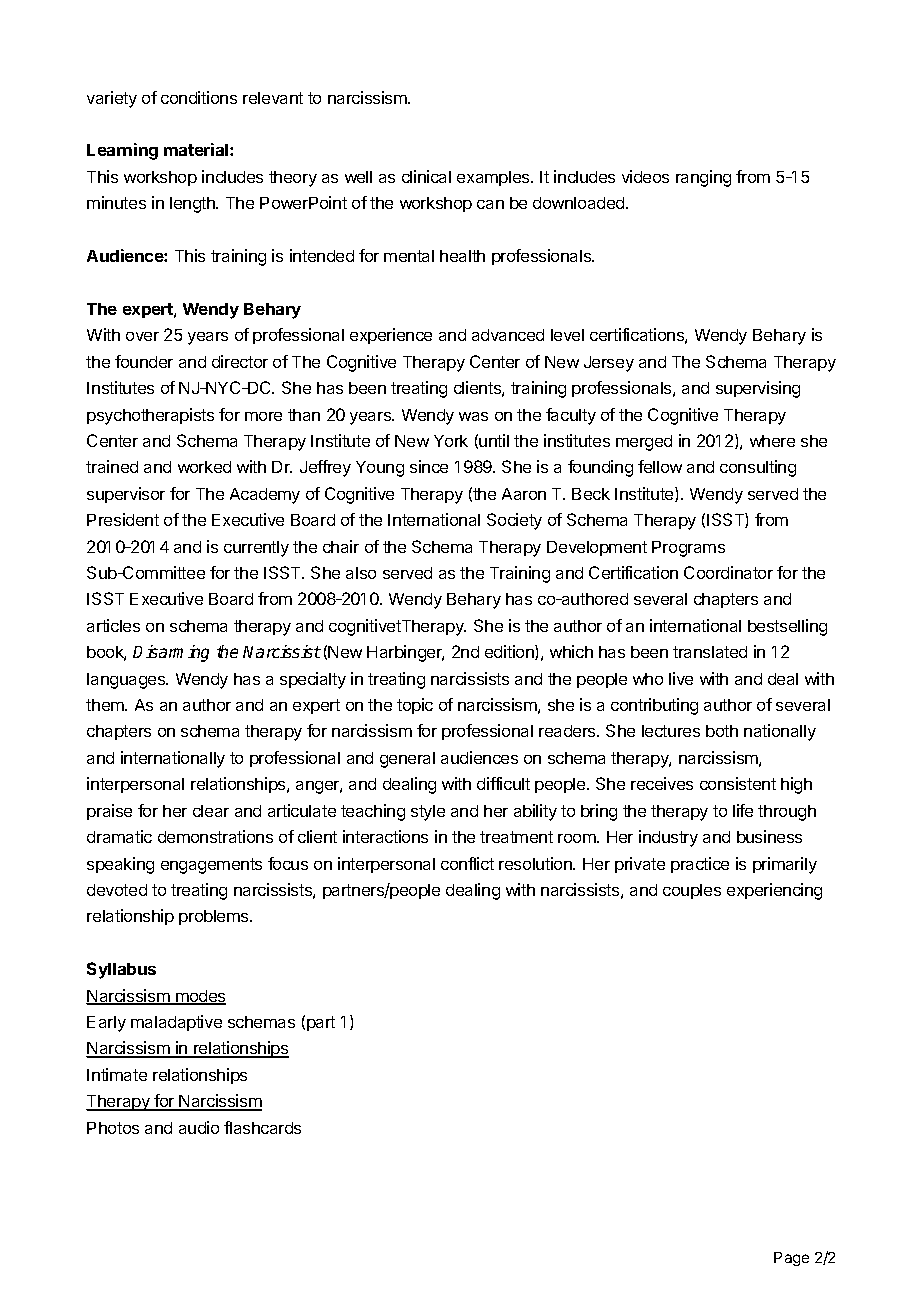  What do you see at coordinates (710, 652) in the screenshot?
I see `translated` at bounding box center [710, 652].
